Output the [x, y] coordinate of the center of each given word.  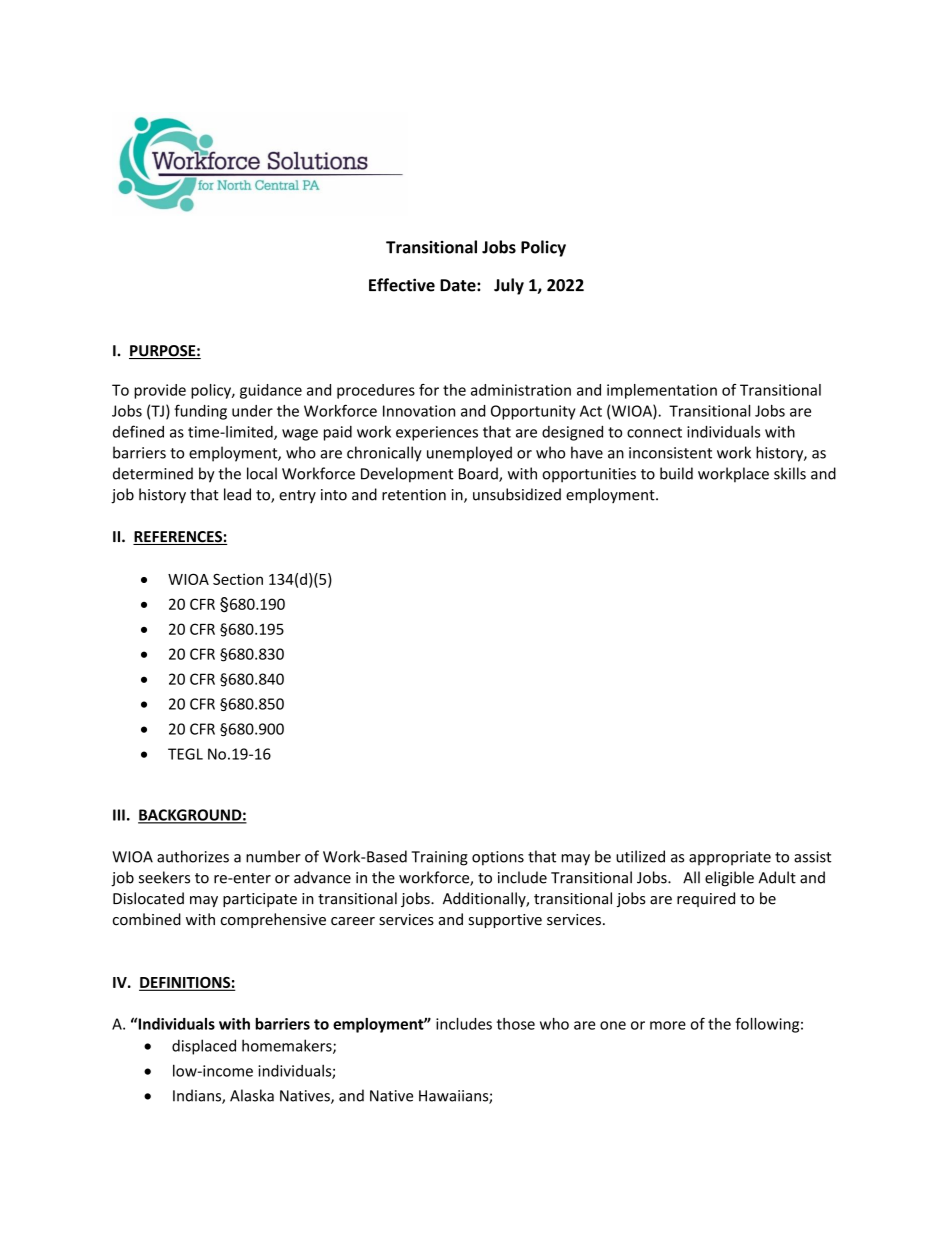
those [516, 1024]
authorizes [193, 856]
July [509, 286]
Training [439, 858]
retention [414, 495]
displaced [204, 1047]
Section [238, 579]
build [676, 473]
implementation [662, 391]
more [668, 1025]
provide [160, 391]
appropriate [730, 858]
